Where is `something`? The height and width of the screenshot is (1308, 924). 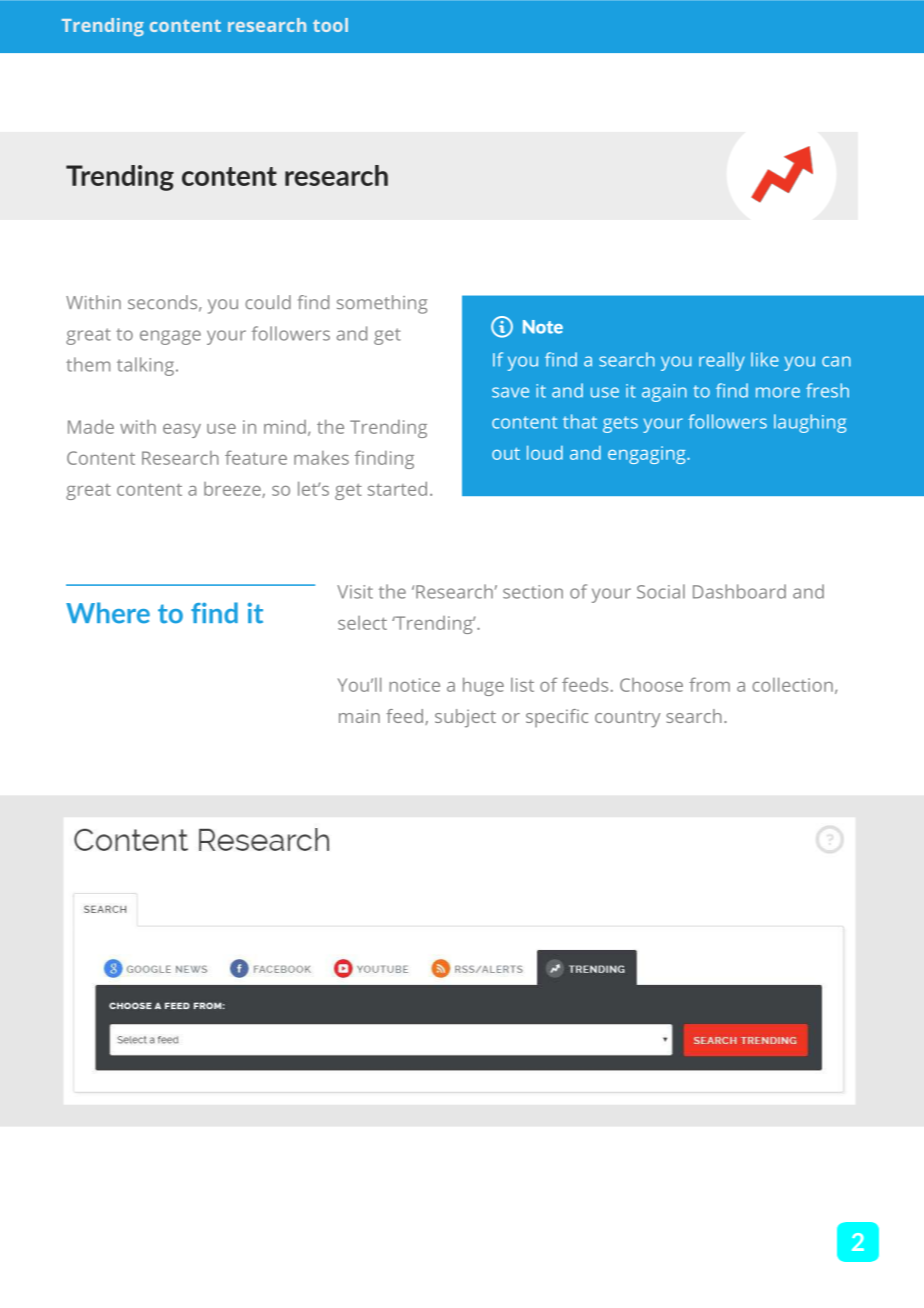
something is located at coordinates (382, 304).
